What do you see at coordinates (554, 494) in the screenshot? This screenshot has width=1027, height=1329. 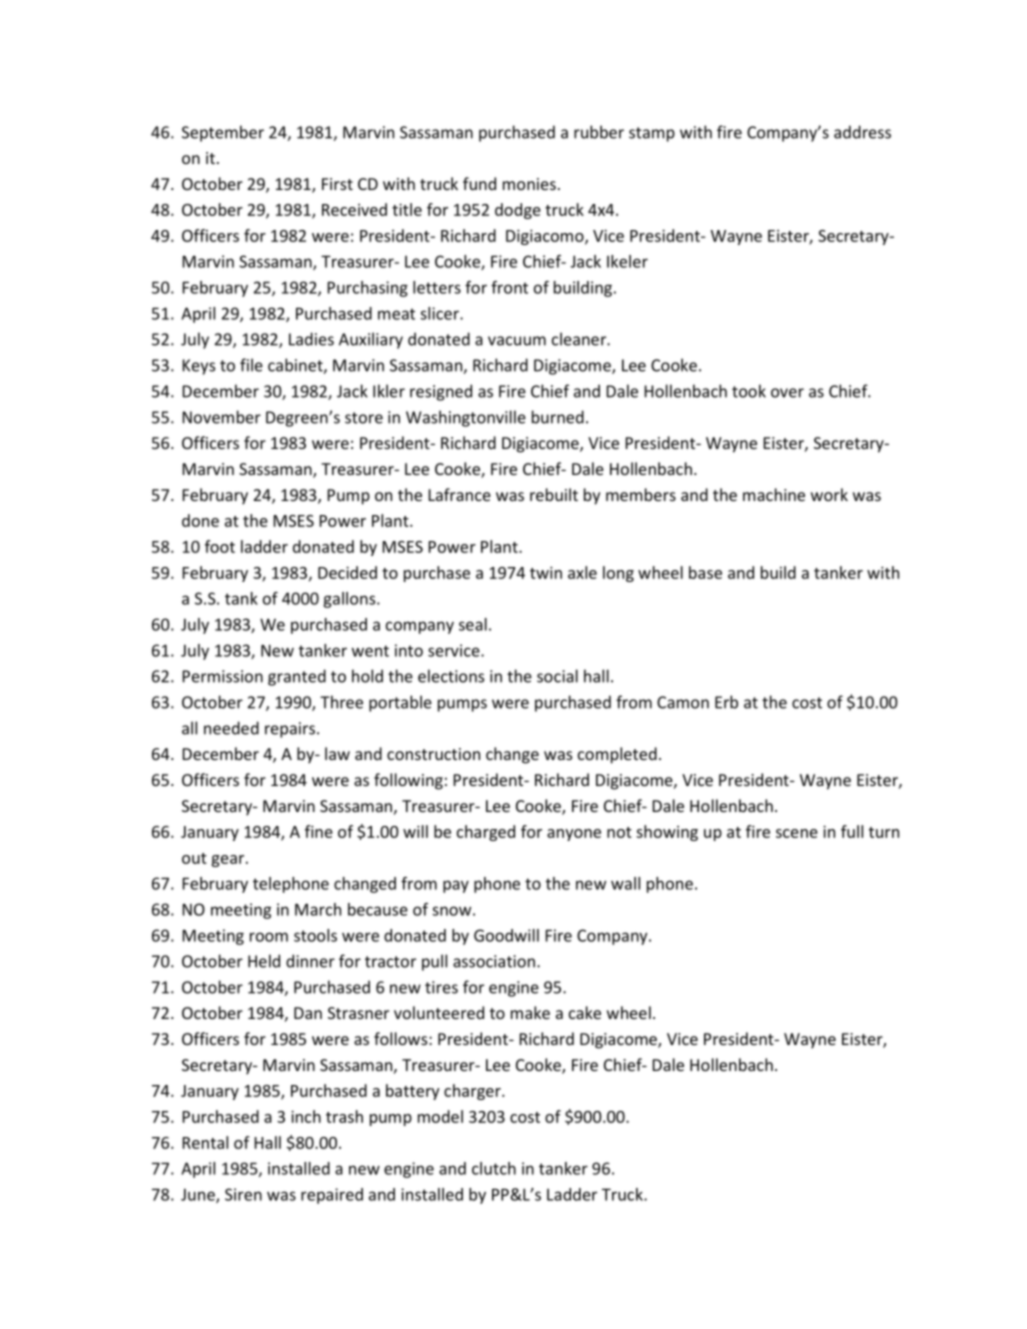 I see `rebuilt` at bounding box center [554, 494].
